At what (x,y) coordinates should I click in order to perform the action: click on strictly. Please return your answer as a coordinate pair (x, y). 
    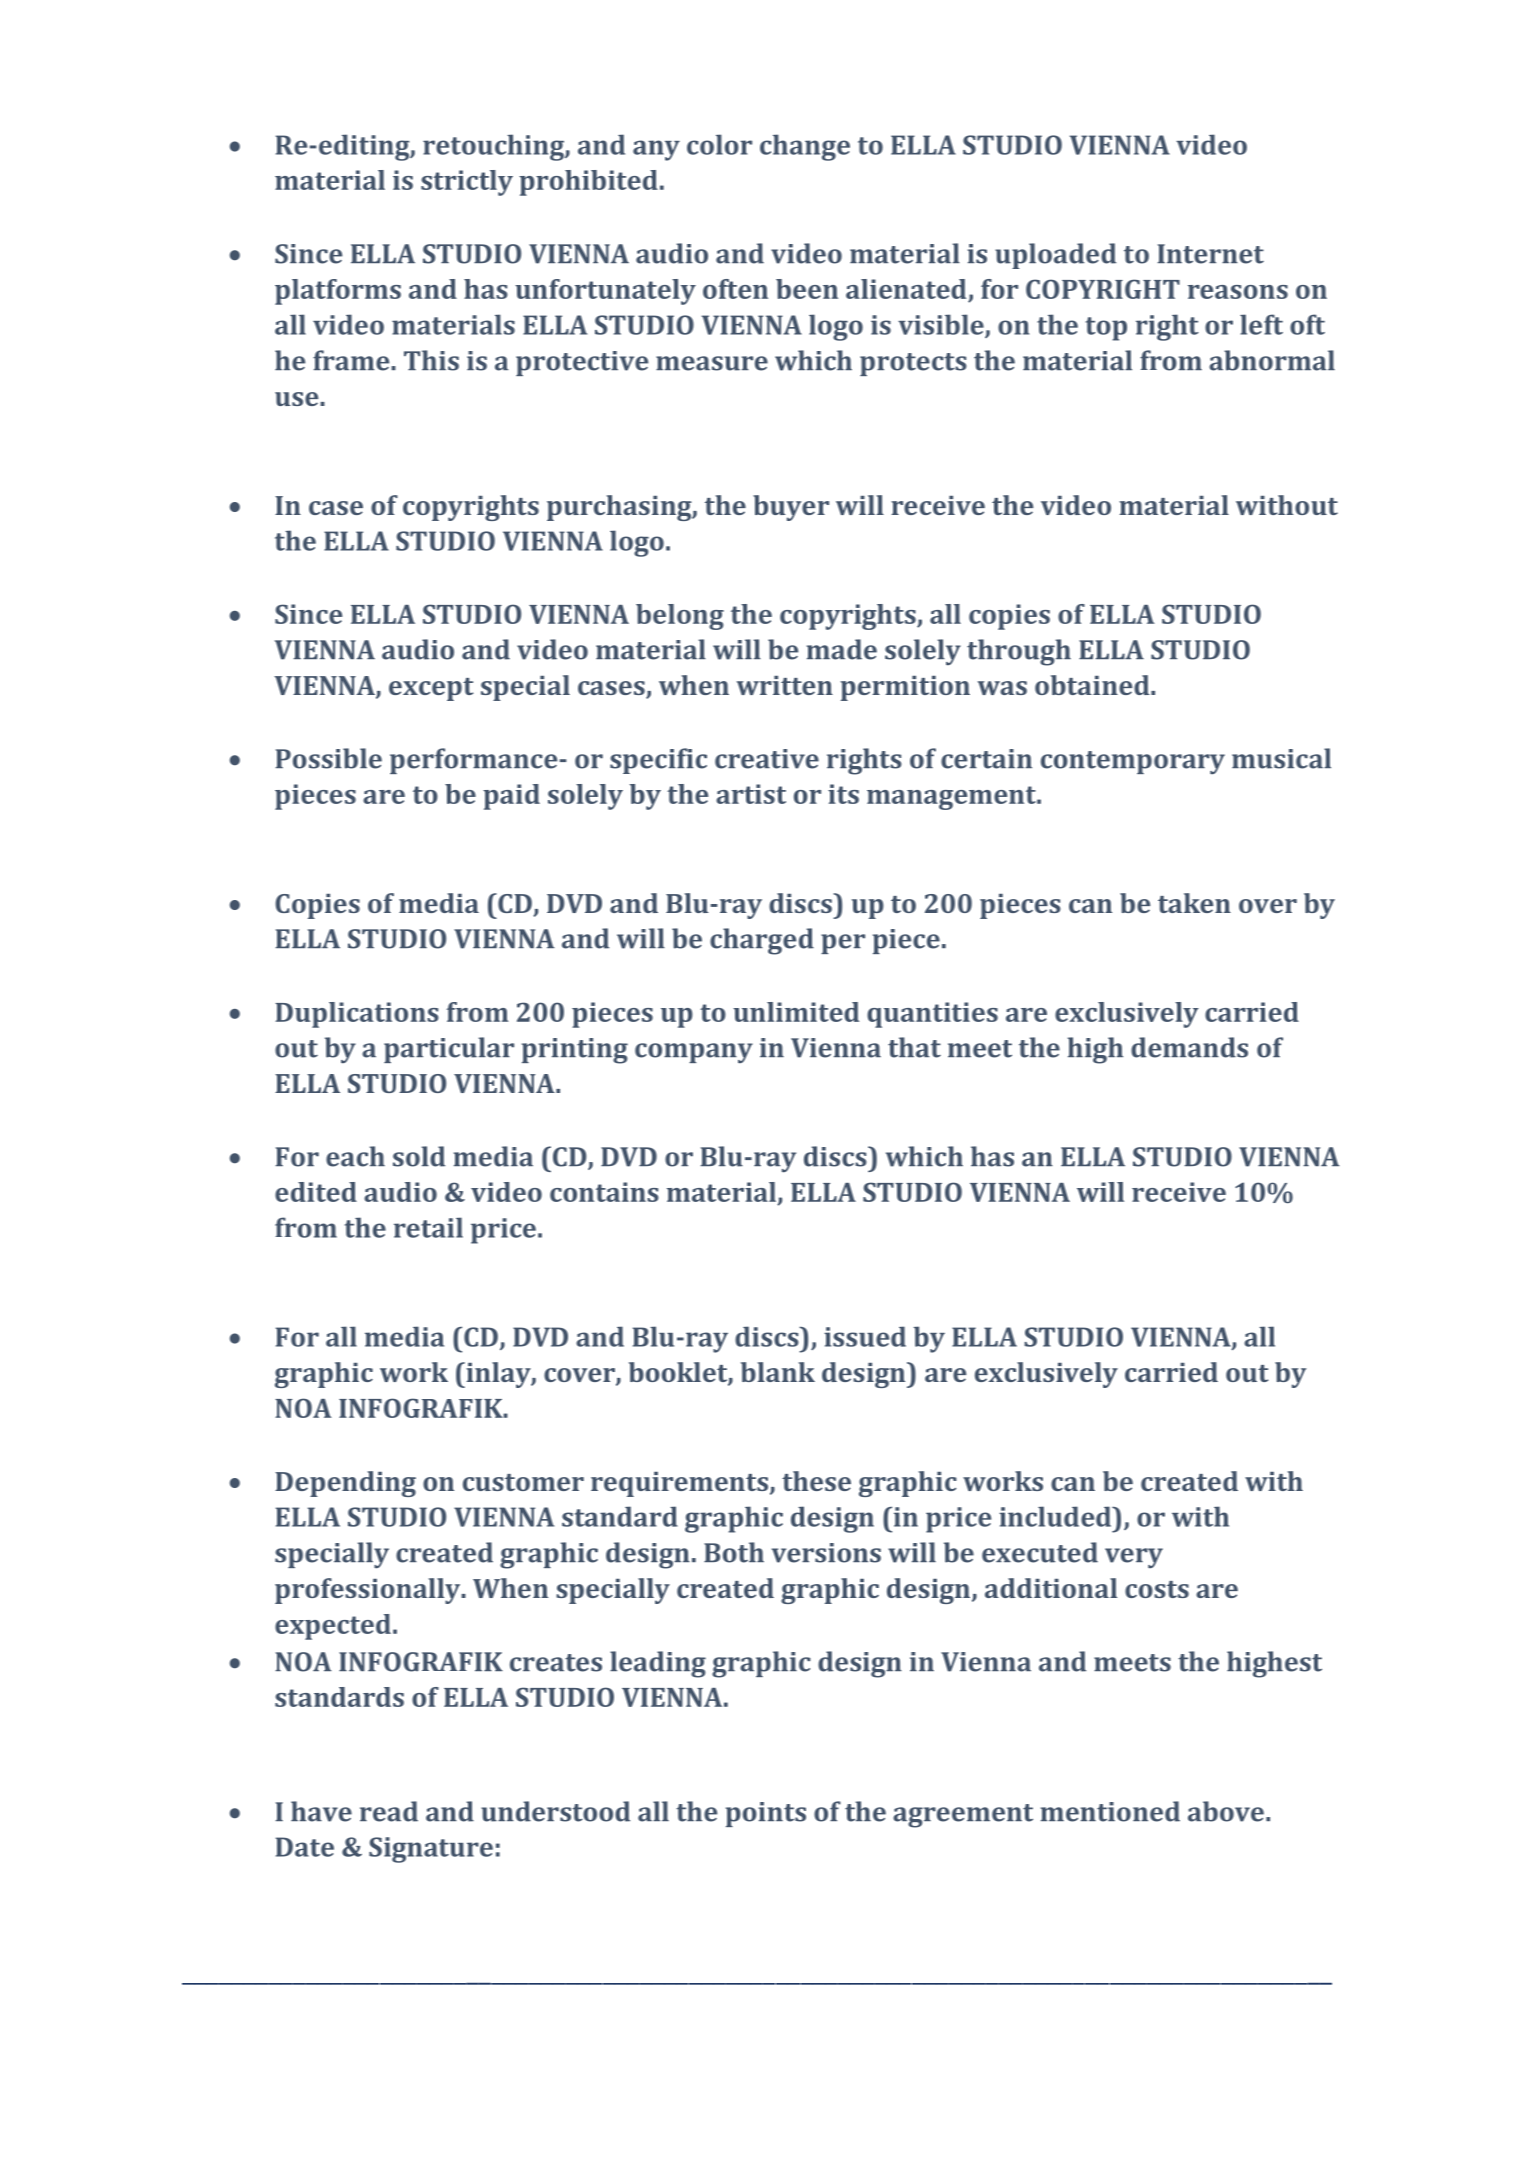
    Looking at the image, I should click on (467, 183).
